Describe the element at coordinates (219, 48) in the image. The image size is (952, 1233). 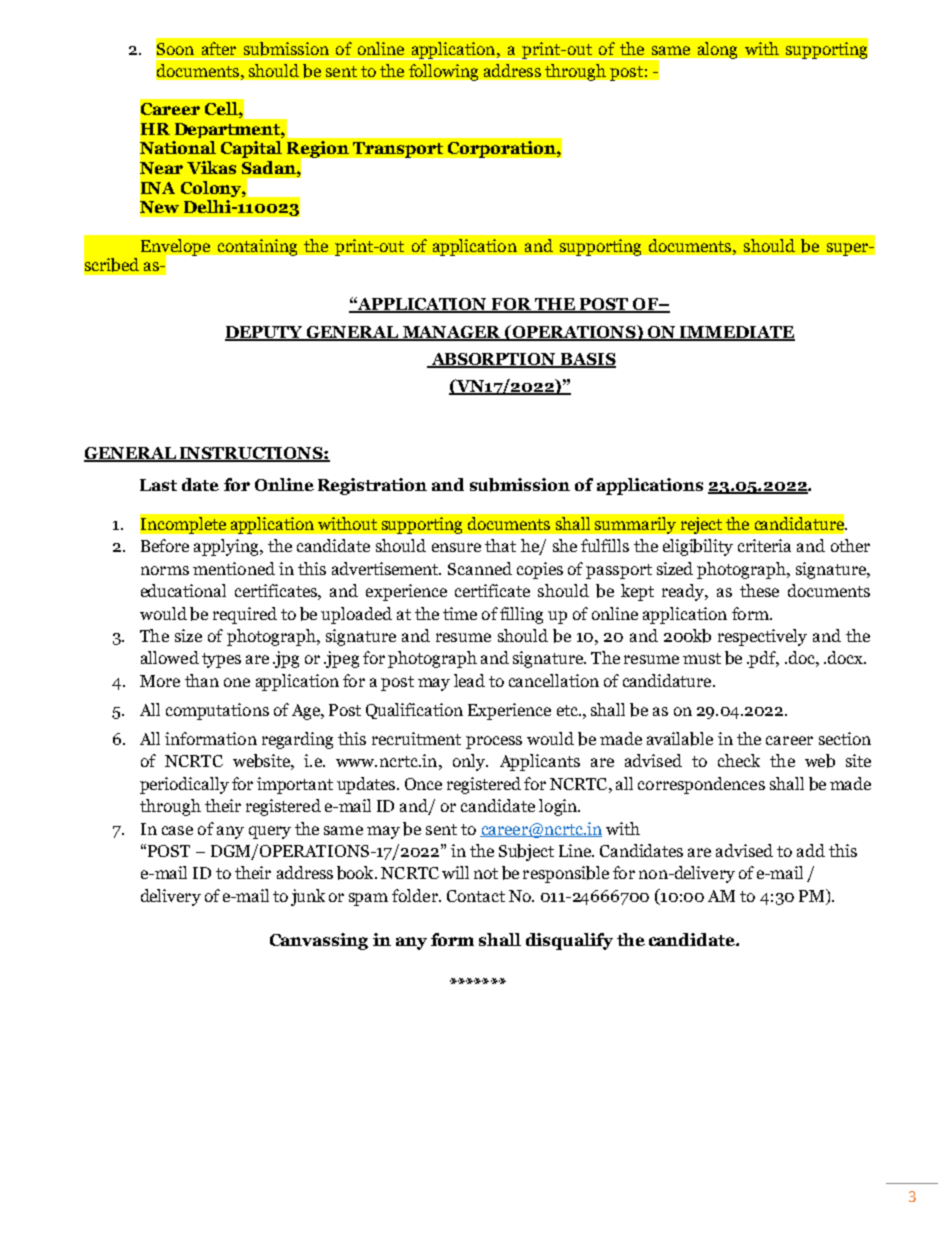
I see `after` at that location.
